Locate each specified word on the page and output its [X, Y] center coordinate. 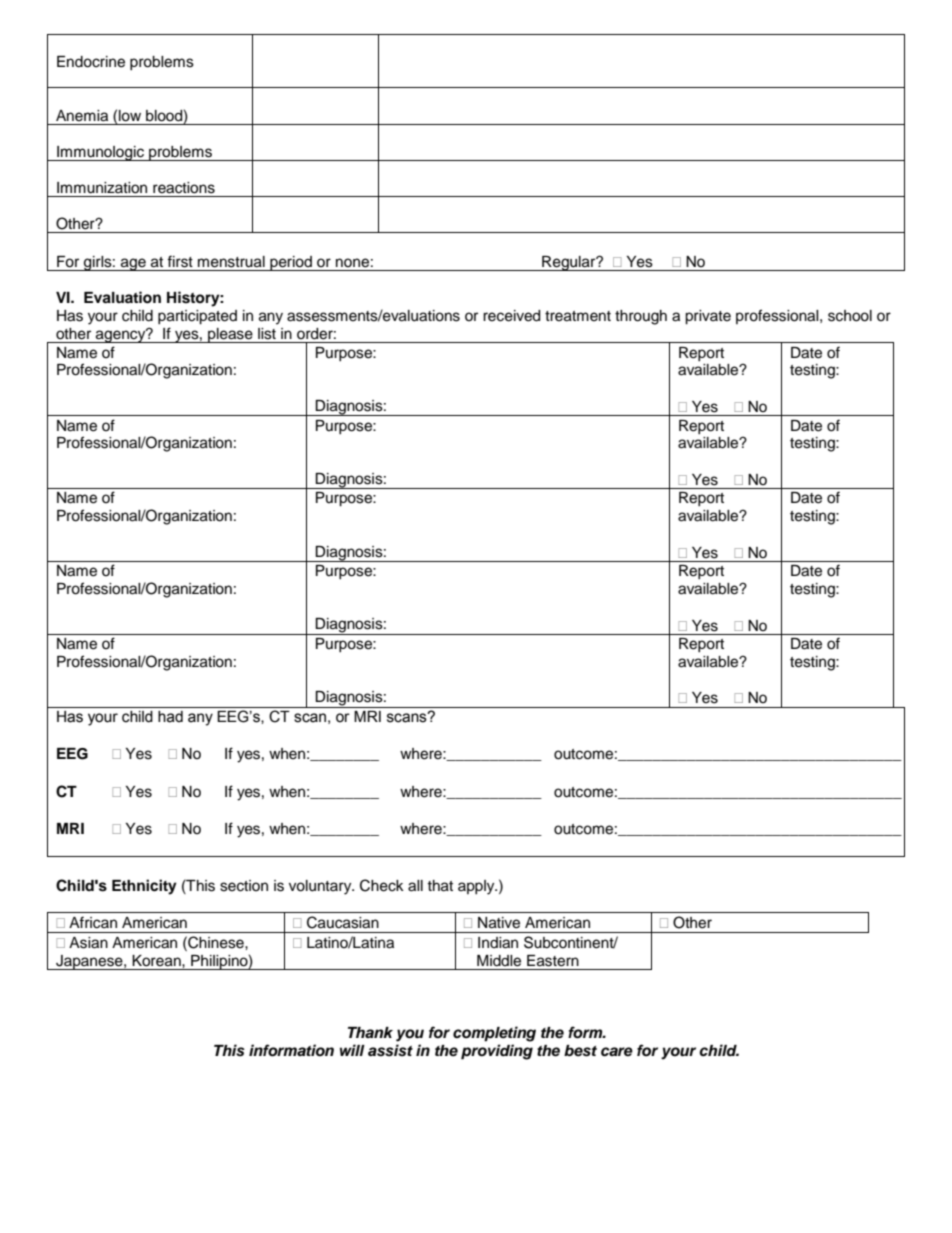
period [291, 263]
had [170, 717]
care [617, 1052]
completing [494, 1034]
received [511, 316]
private [708, 317]
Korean [157, 961]
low [130, 116]
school [850, 316]
